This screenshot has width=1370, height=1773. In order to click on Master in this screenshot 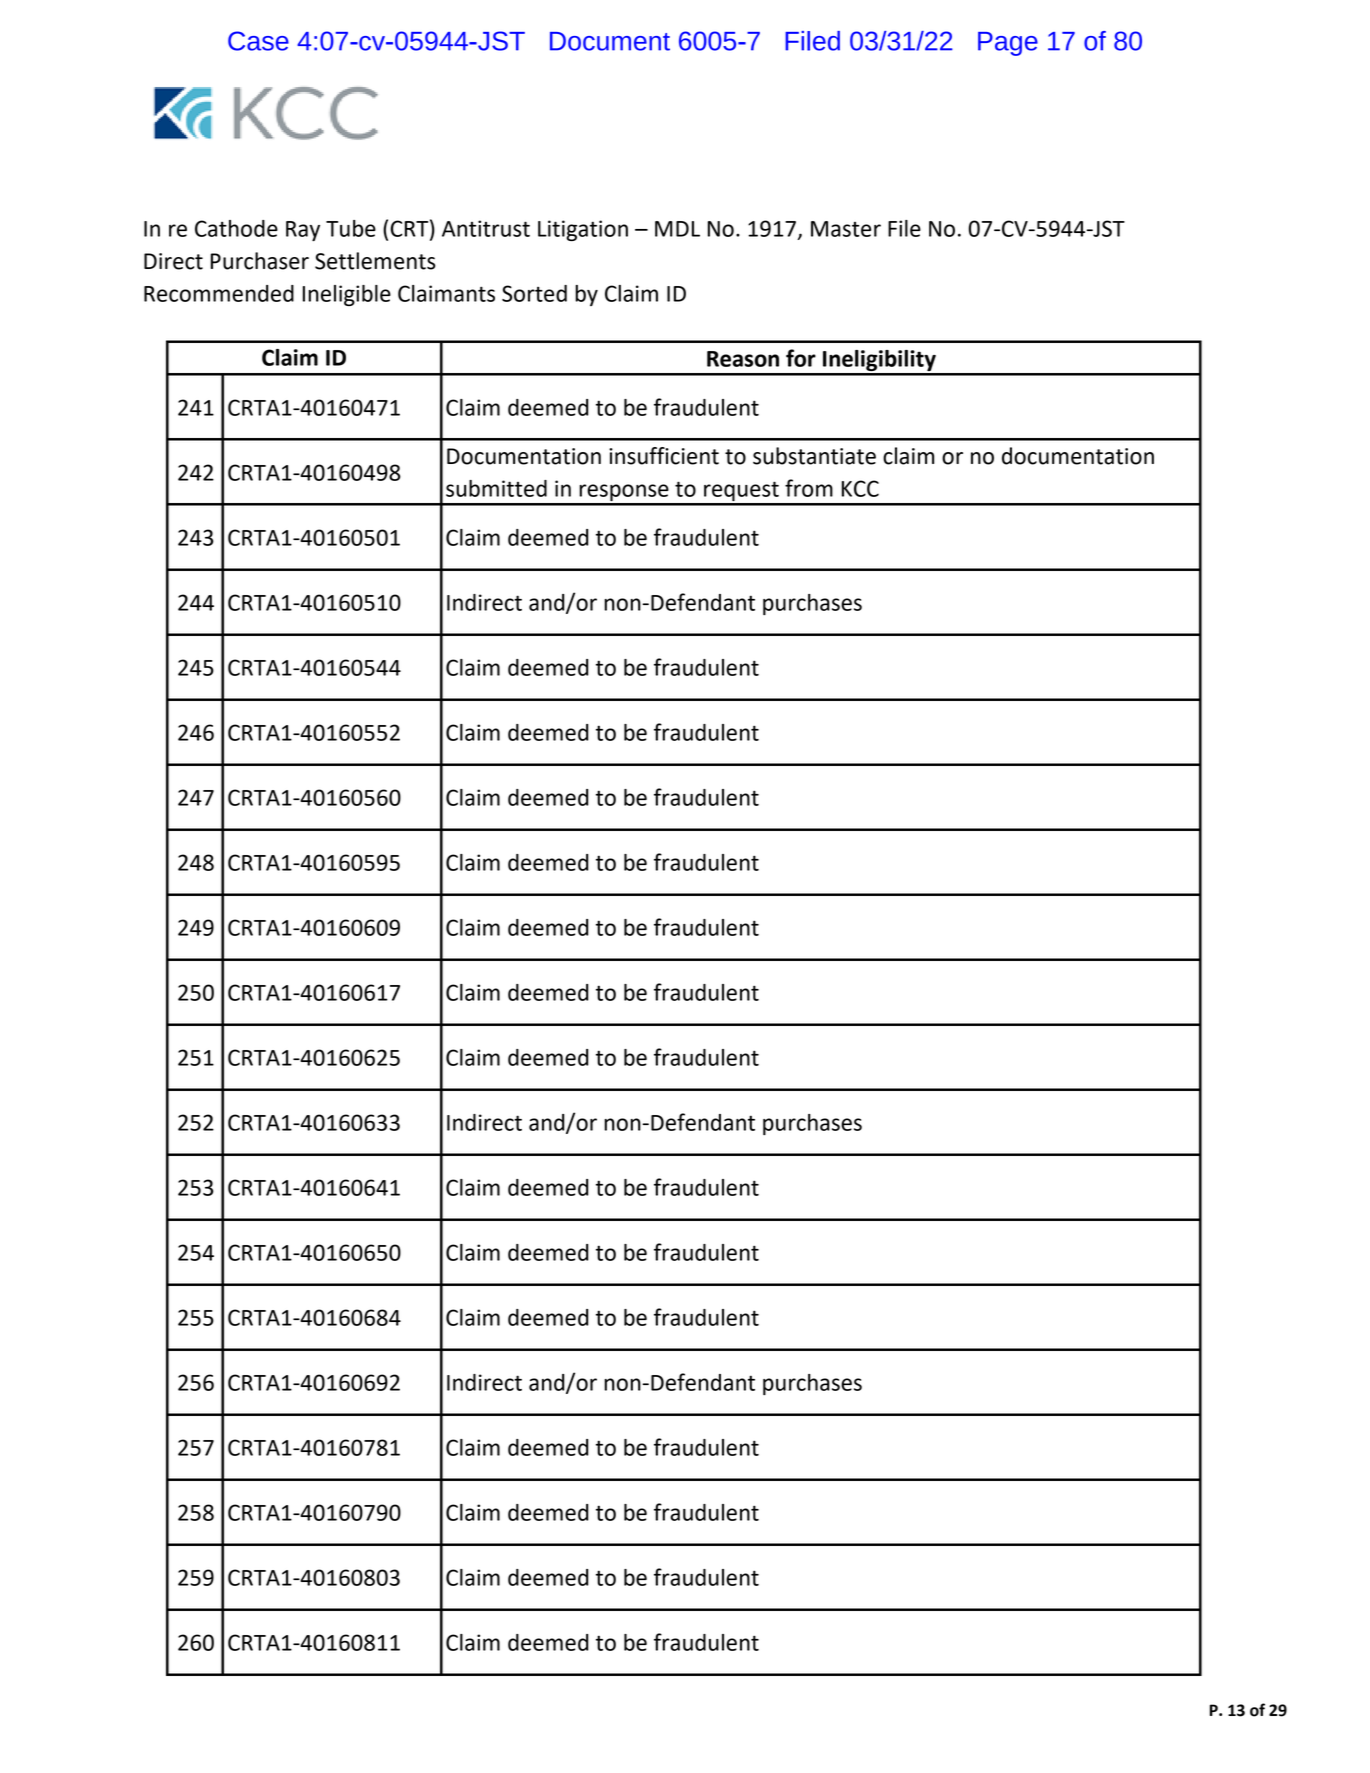, I will do `click(846, 229)`.
